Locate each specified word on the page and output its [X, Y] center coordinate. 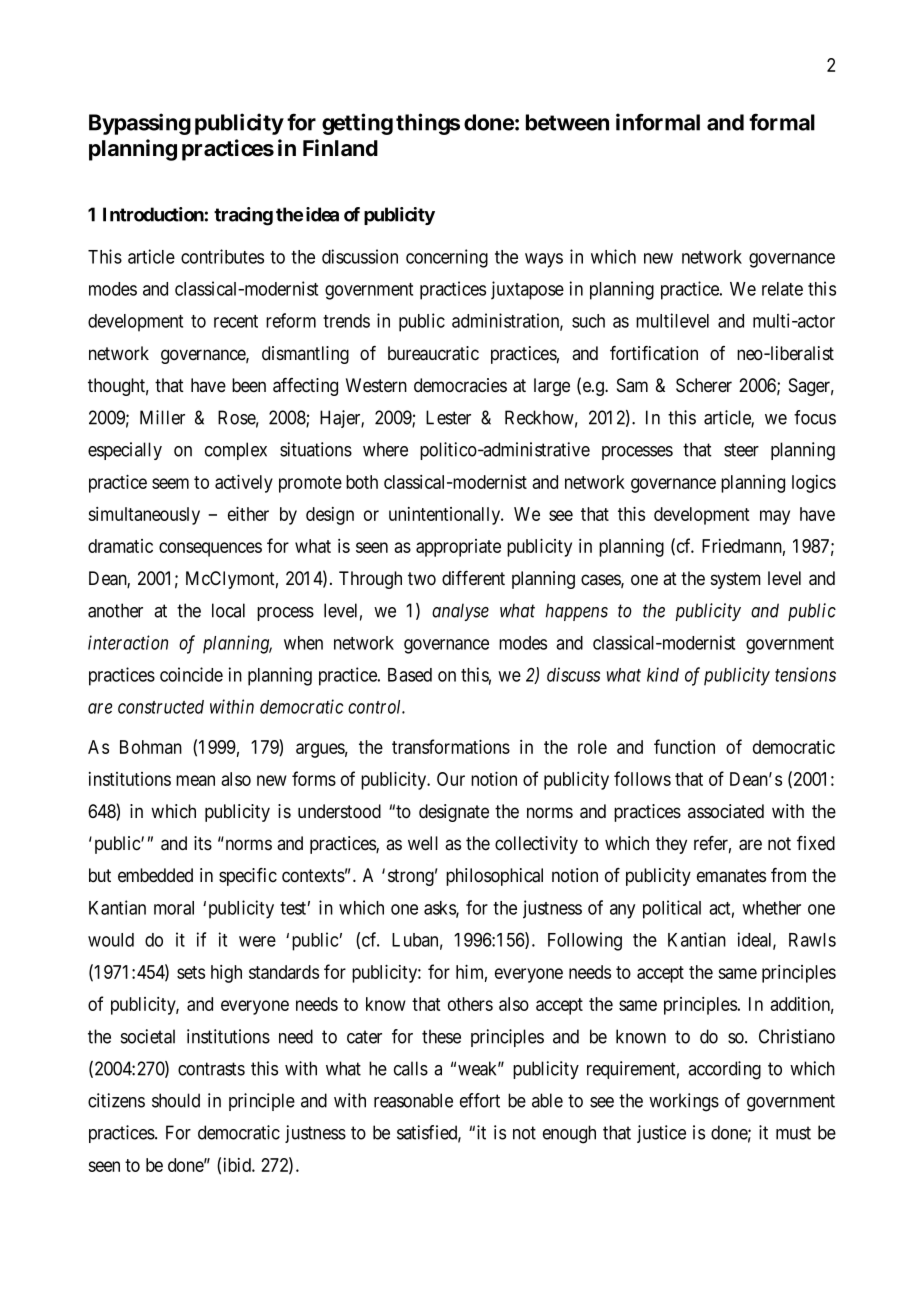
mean [195, 780]
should [176, 1100]
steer [741, 450]
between [567, 122]
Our [451, 779]
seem [170, 483]
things [428, 124]
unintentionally [446, 516]
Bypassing [140, 124]
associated [726, 811]
